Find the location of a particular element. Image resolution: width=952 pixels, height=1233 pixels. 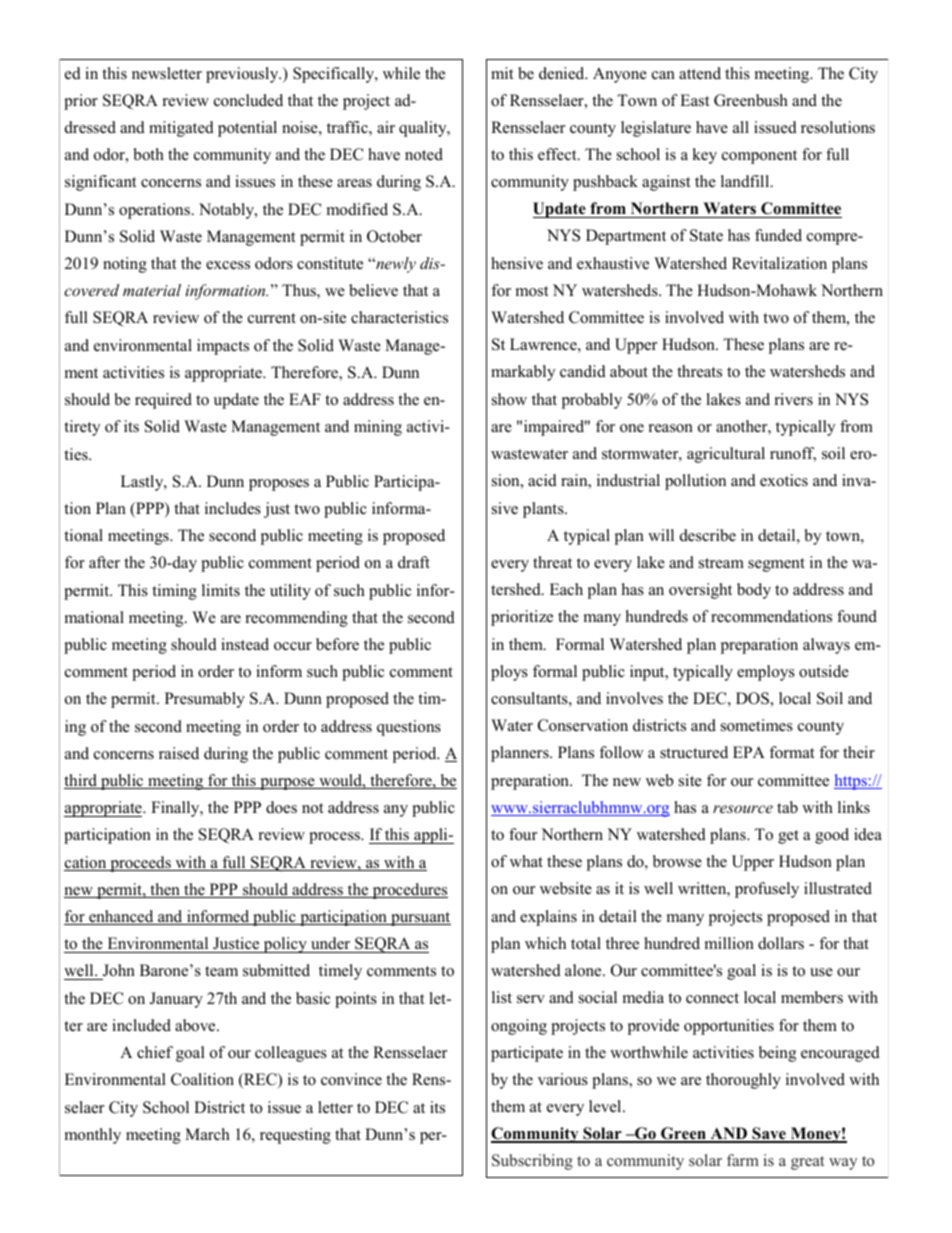

mitigated is located at coordinates (181, 129).
